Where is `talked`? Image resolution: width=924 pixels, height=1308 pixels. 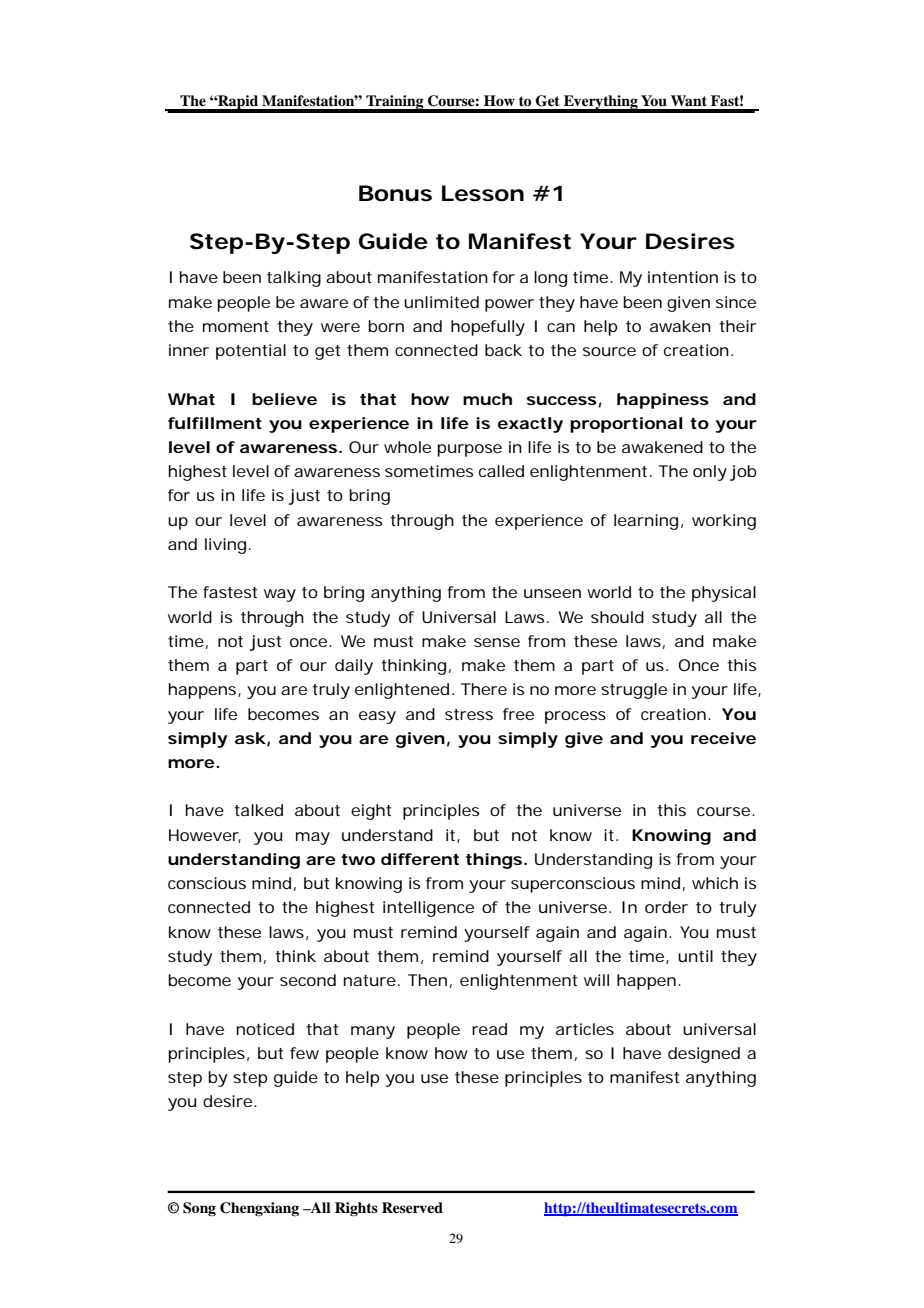
talked is located at coordinates (258, 810).
